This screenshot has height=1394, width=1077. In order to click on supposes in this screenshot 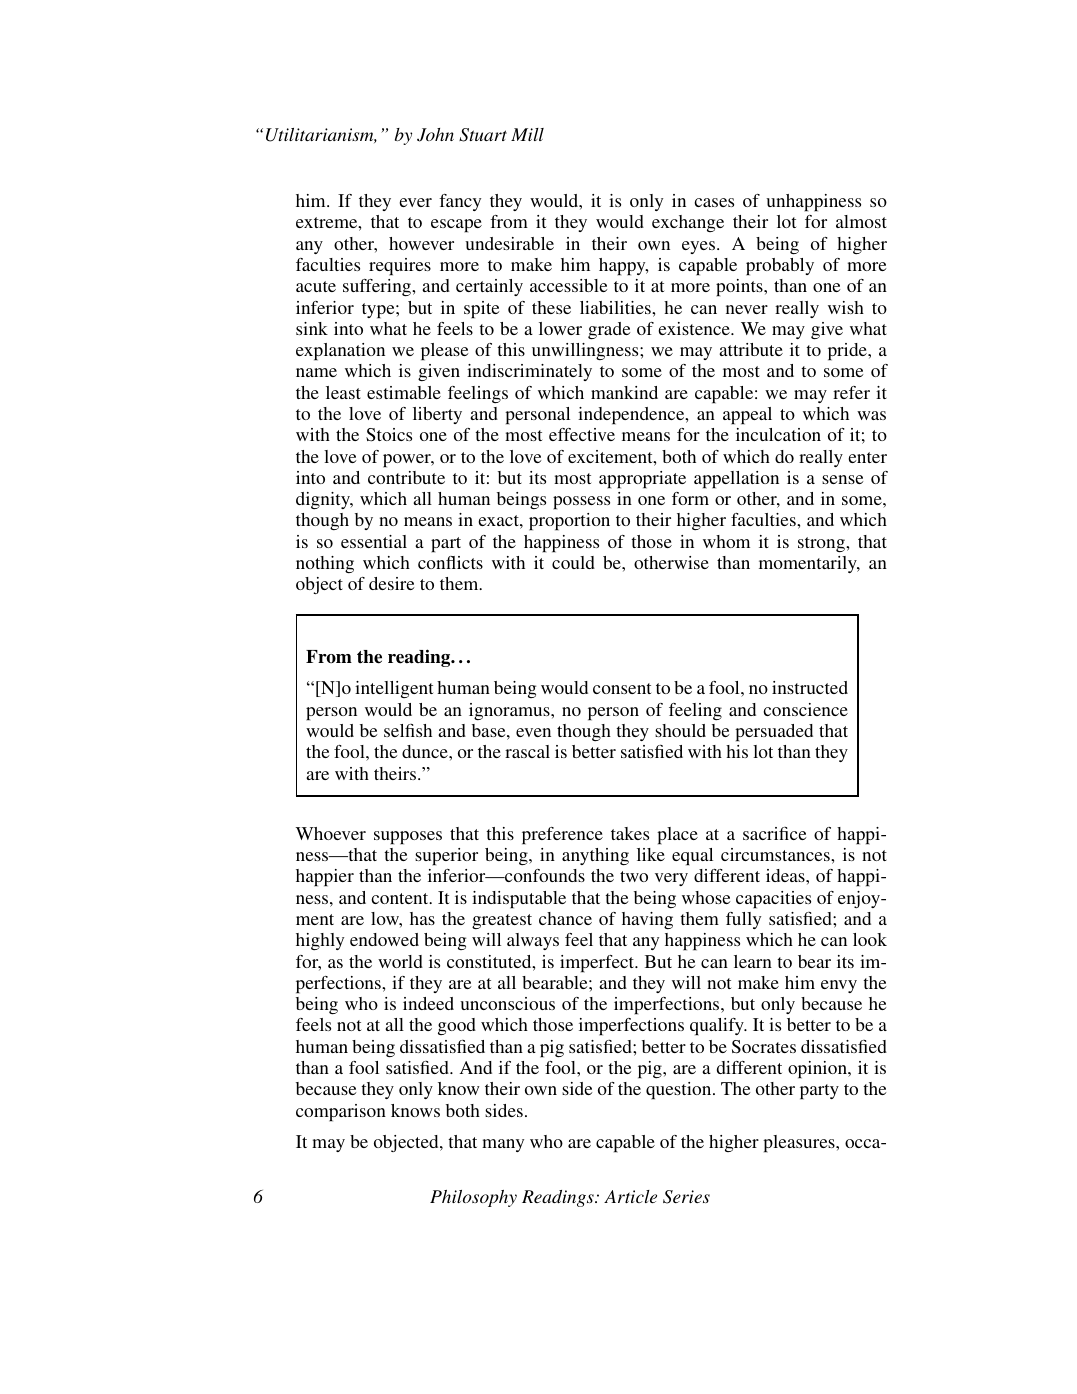, I will do `click(408, 838)`.
